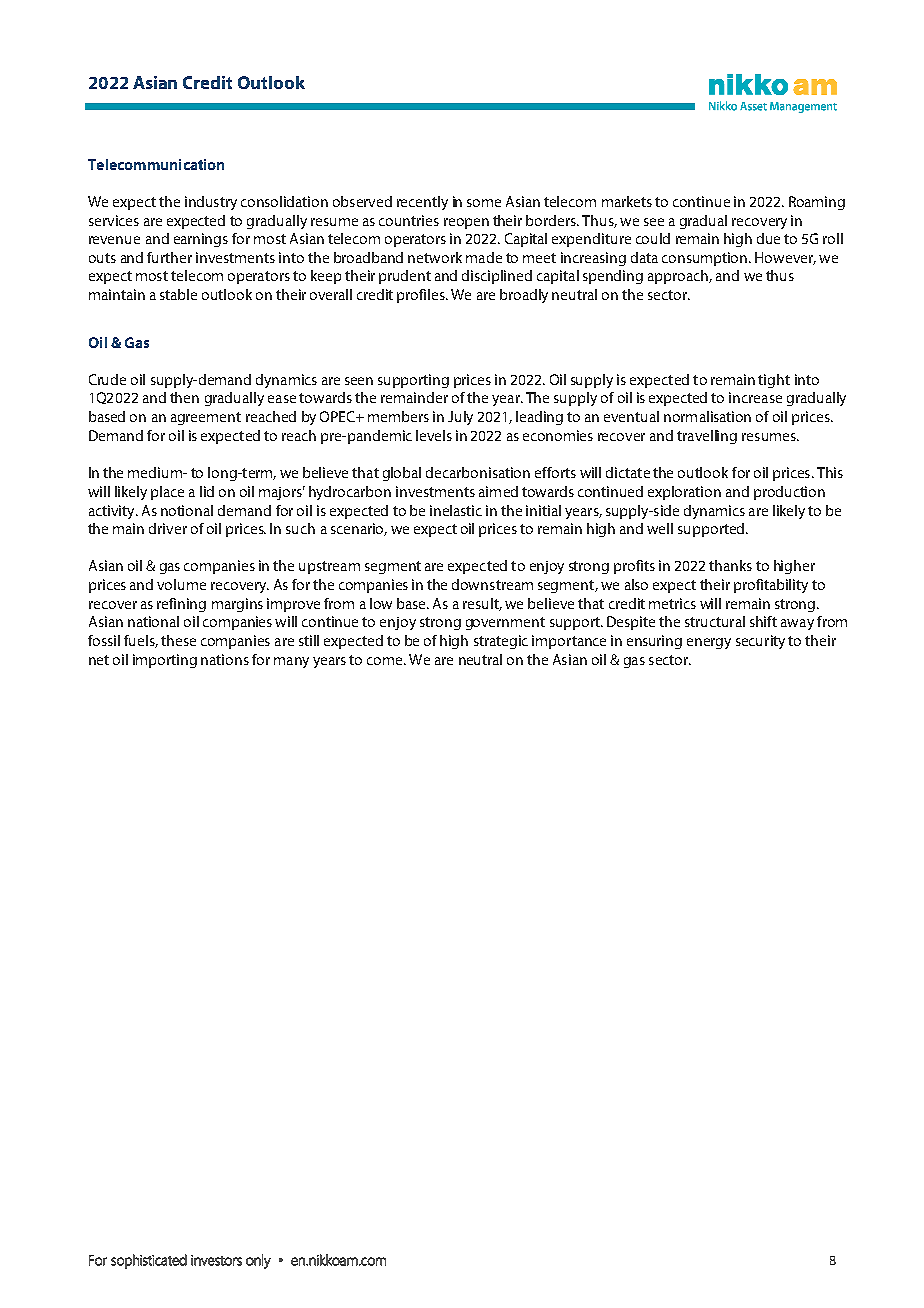 The height and width of the screenshot is (1308, 924). Describe the element at coordinates (501, 642) in the screenshot. I see `strategic` at that location.
